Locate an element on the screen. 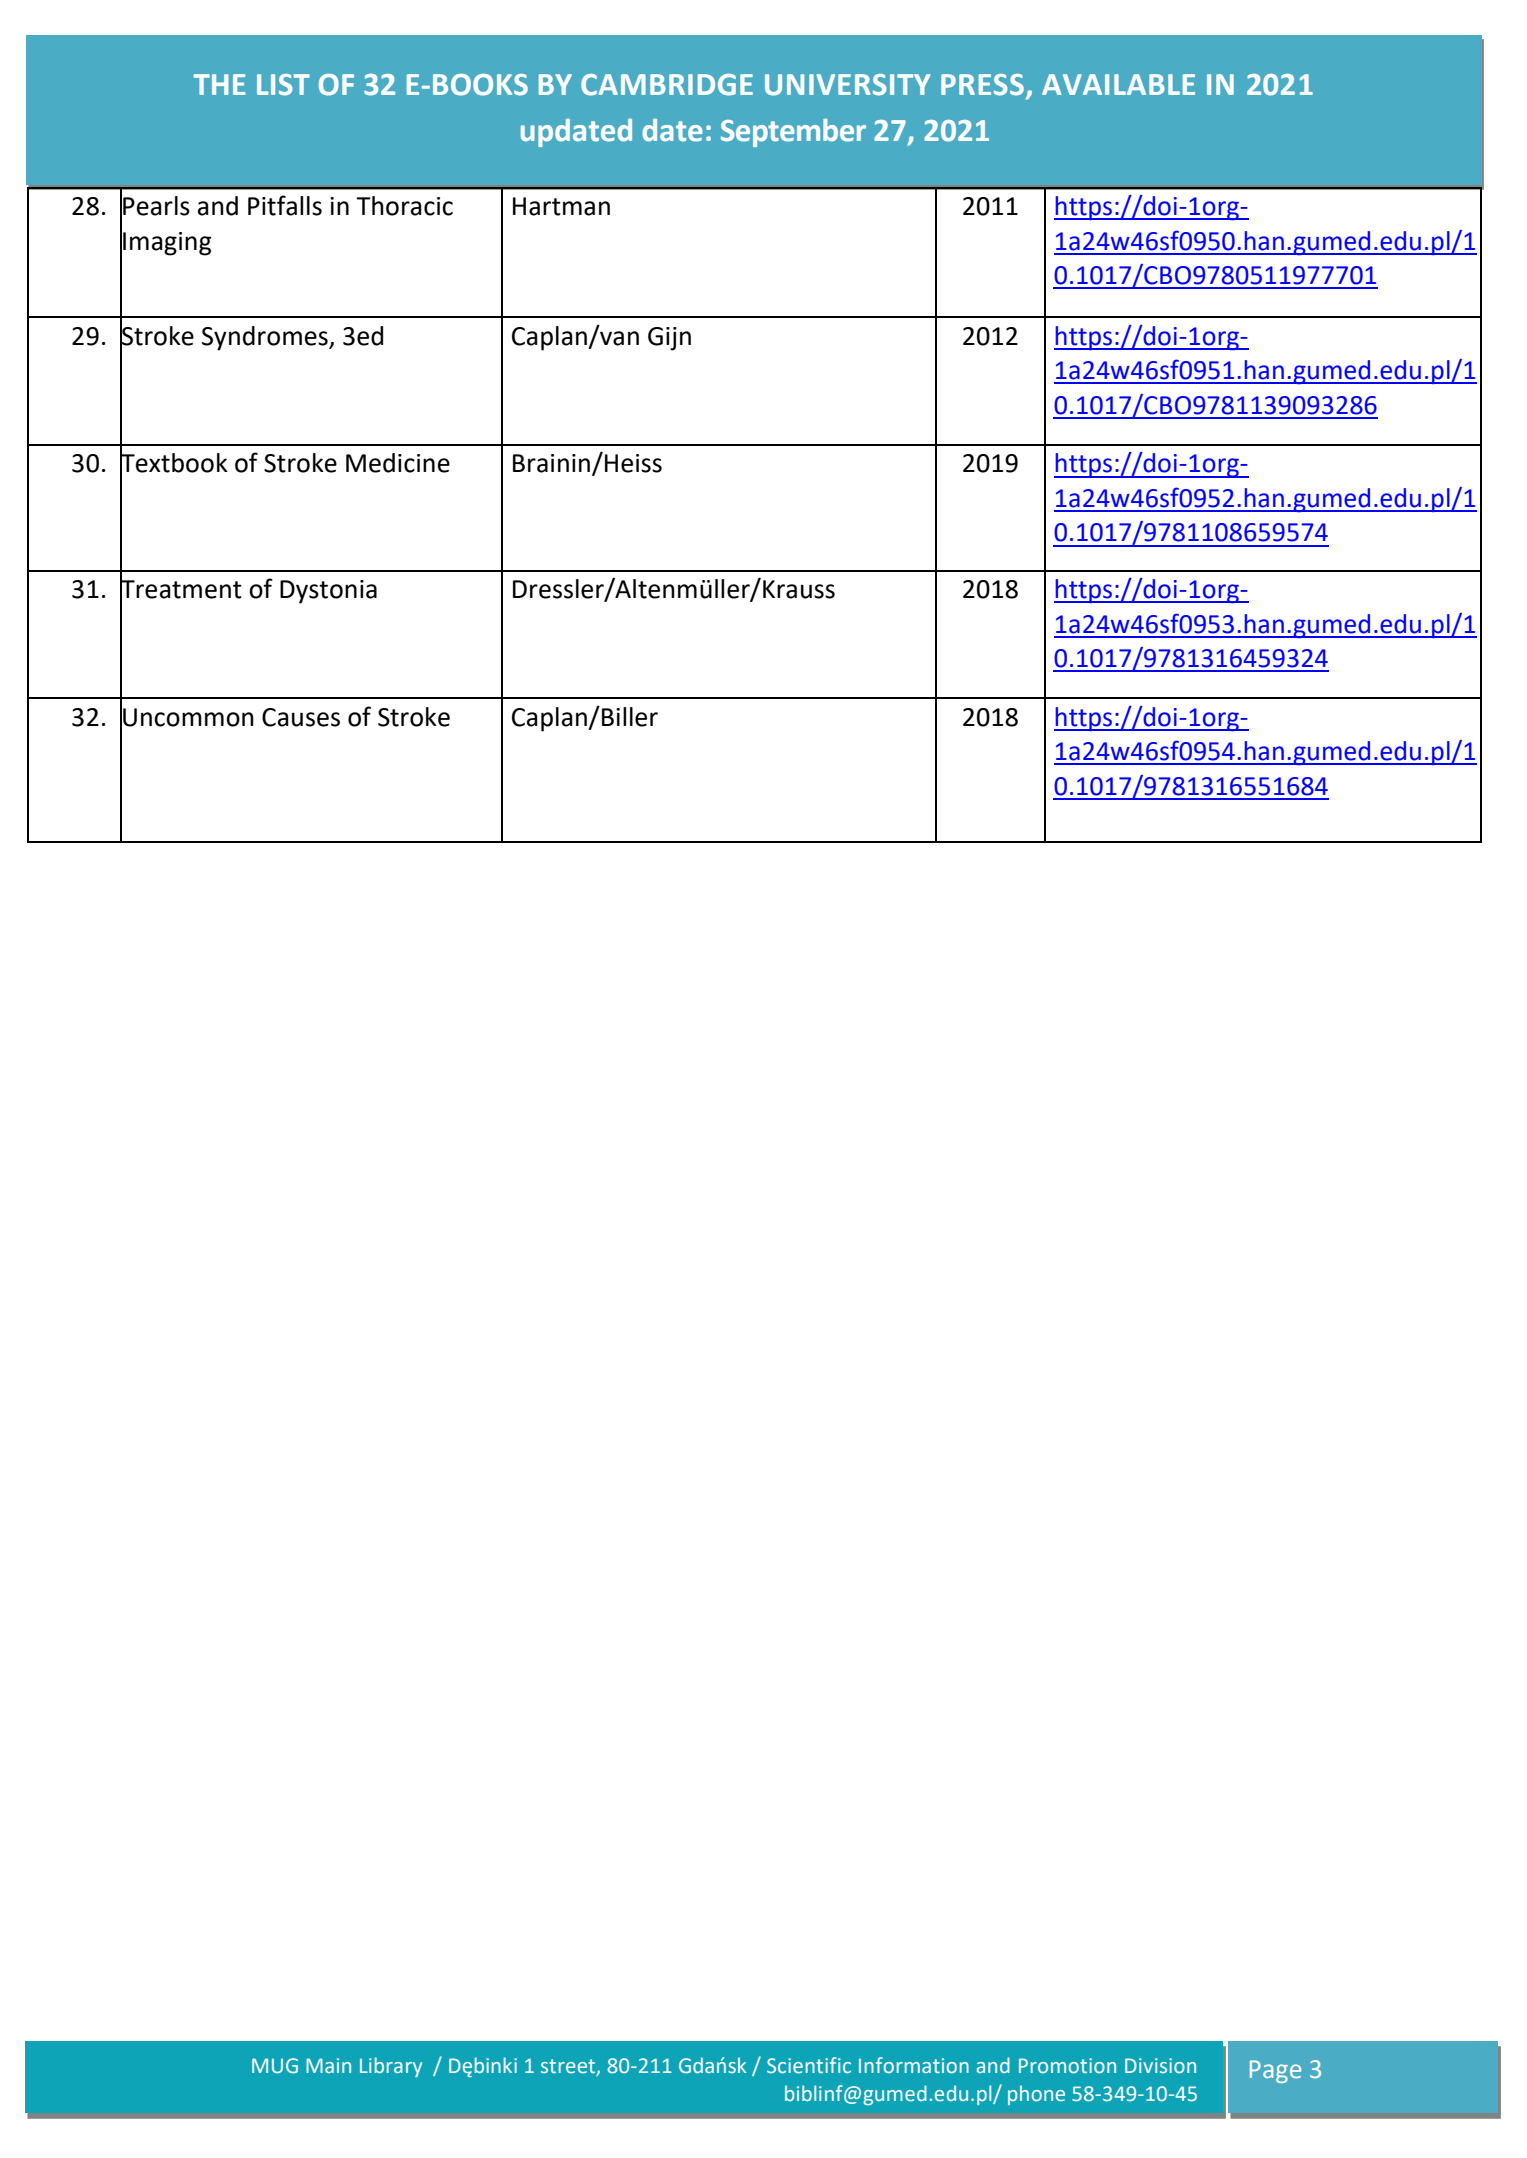 Image resolution: width=1527 pixels, height=2158 pixels. Main is located at coordinates (328, 2065).
